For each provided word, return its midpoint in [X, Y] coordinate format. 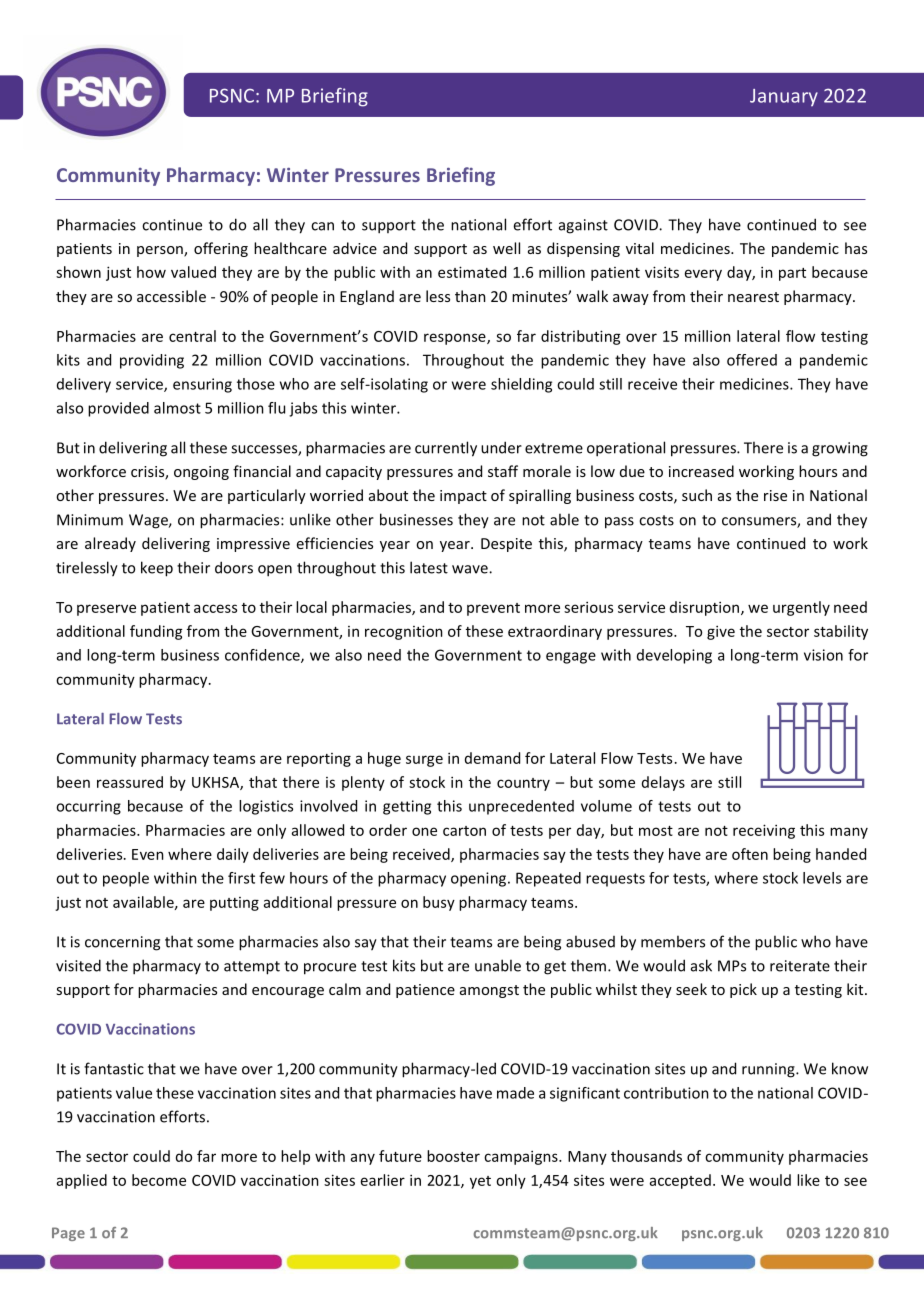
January [784, 98]
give [721, 632]
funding [156, 632]
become [159, 1180]
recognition [404, 632]
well [506, 248]
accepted [680, 1181]
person [161, 251]
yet [480, 1182]
